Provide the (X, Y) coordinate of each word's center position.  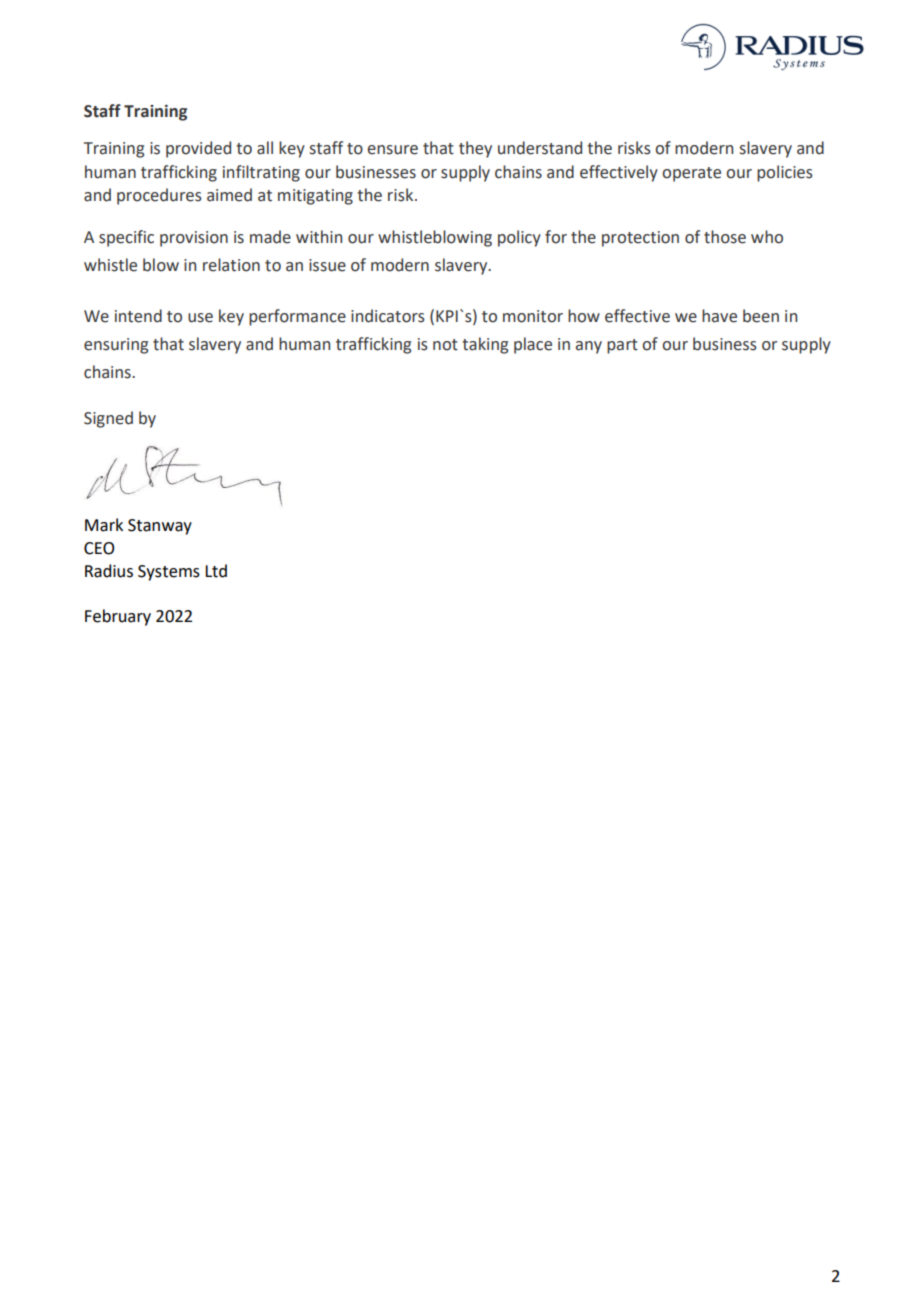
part (622, 346)
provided (198, 149)
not (445, 345)
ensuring (116, 346)
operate (691, 174)
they (475, 149)
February (118, 617)
